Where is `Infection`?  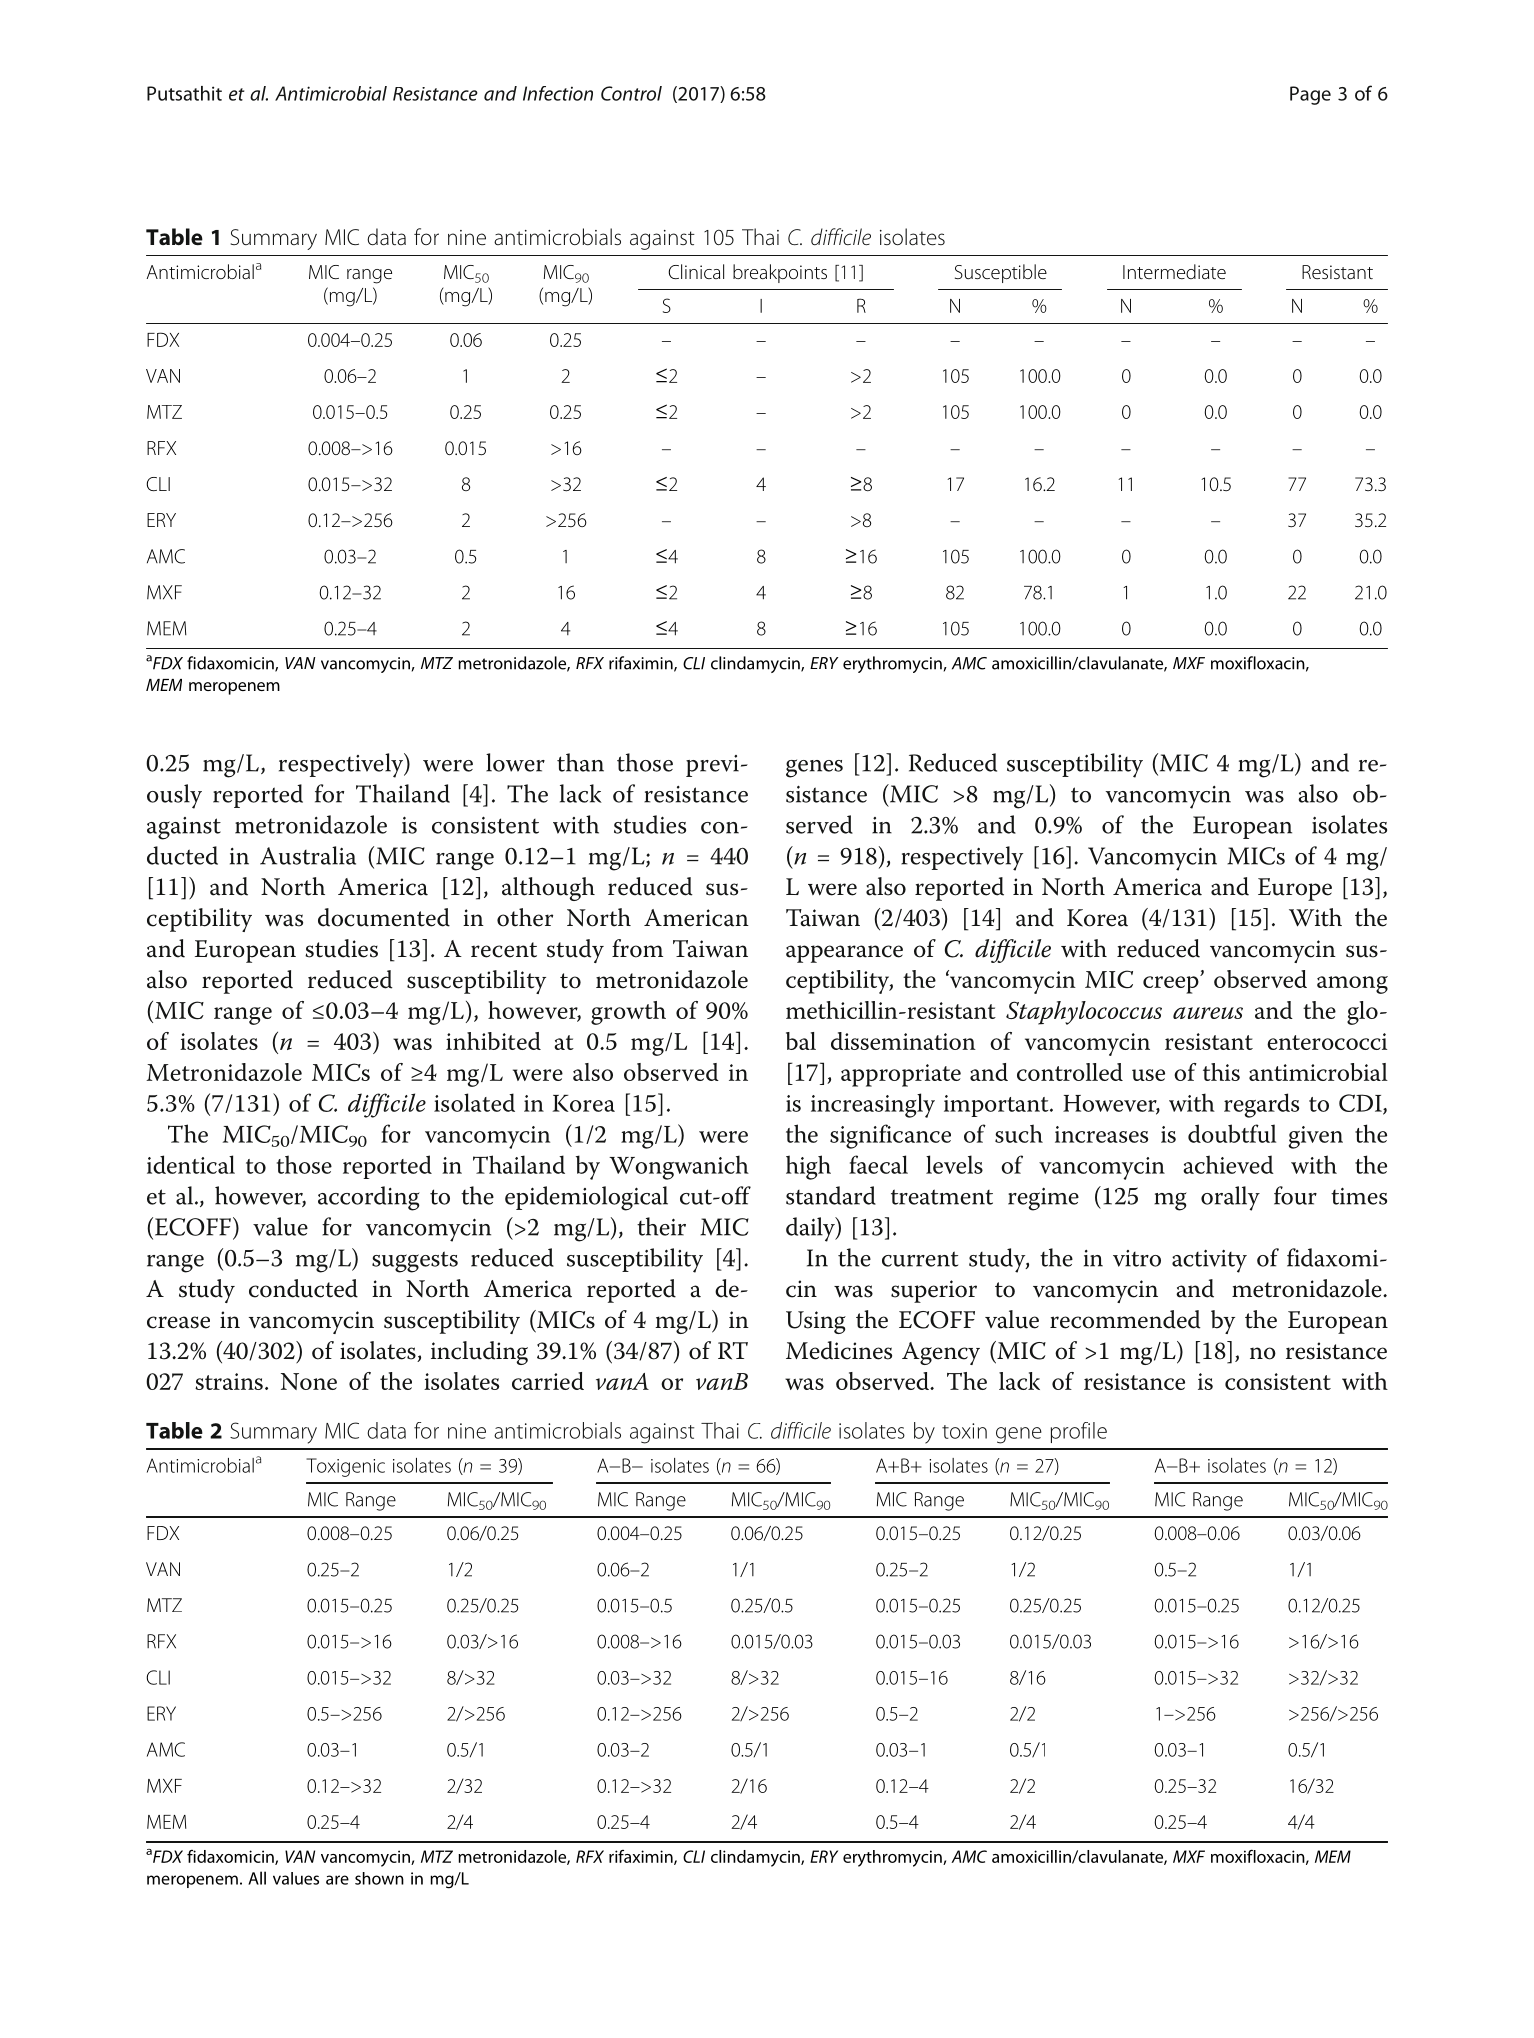 Infection is located at coordinates (558, 93).
